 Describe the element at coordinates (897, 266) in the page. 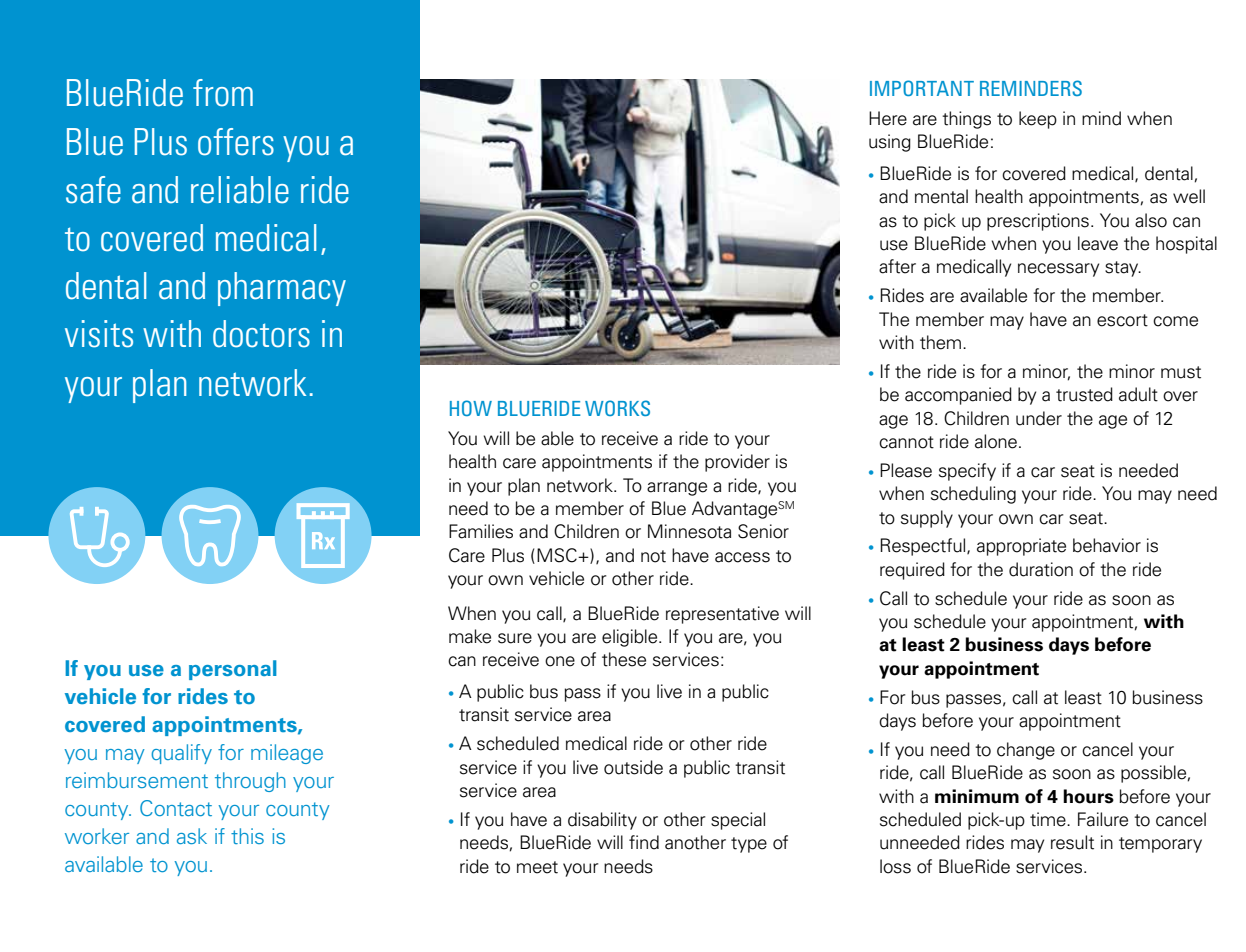

I see `after` at that location.
